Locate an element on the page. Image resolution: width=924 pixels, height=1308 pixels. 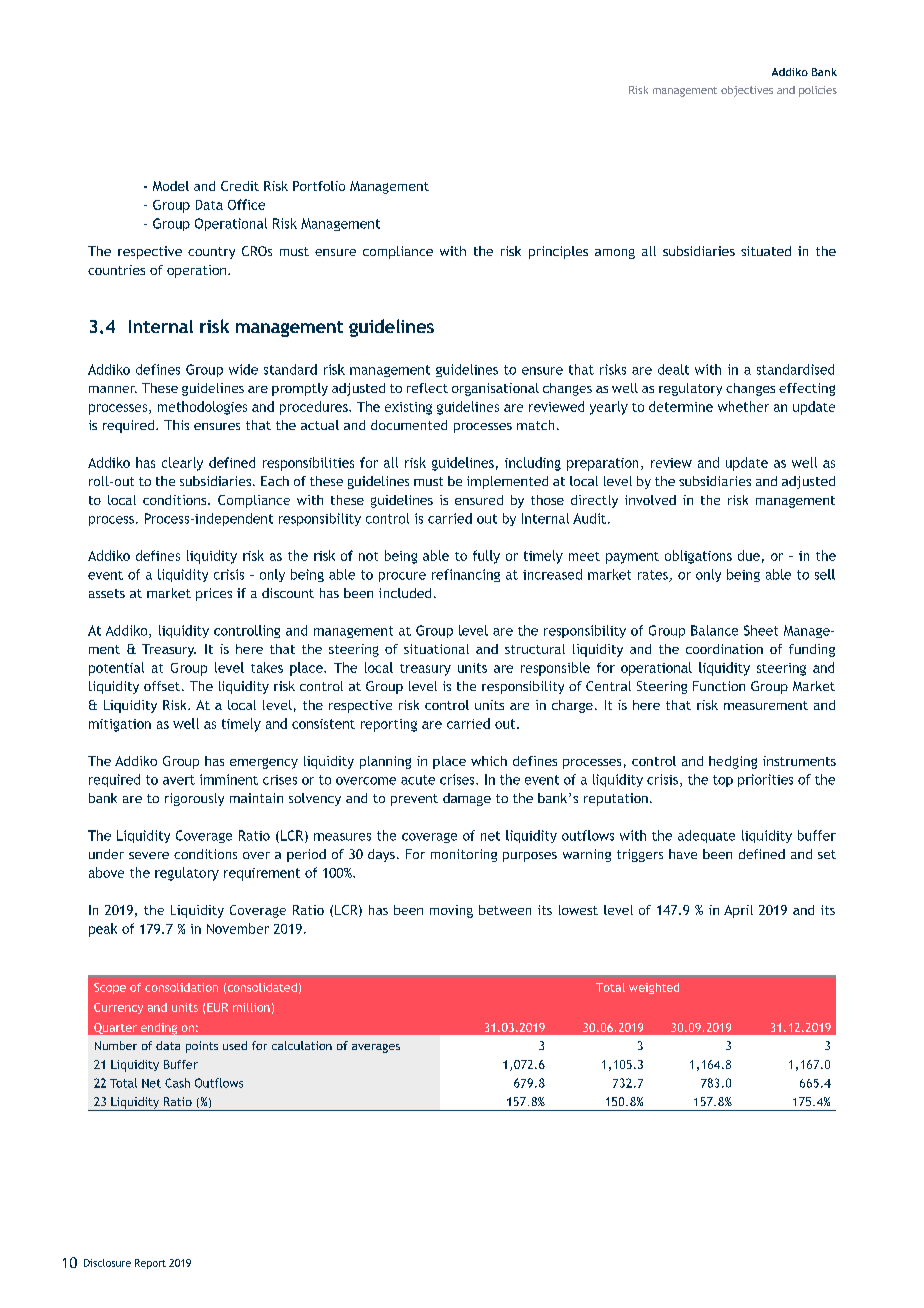
Portfolio is located at coordinates (319, 186).
